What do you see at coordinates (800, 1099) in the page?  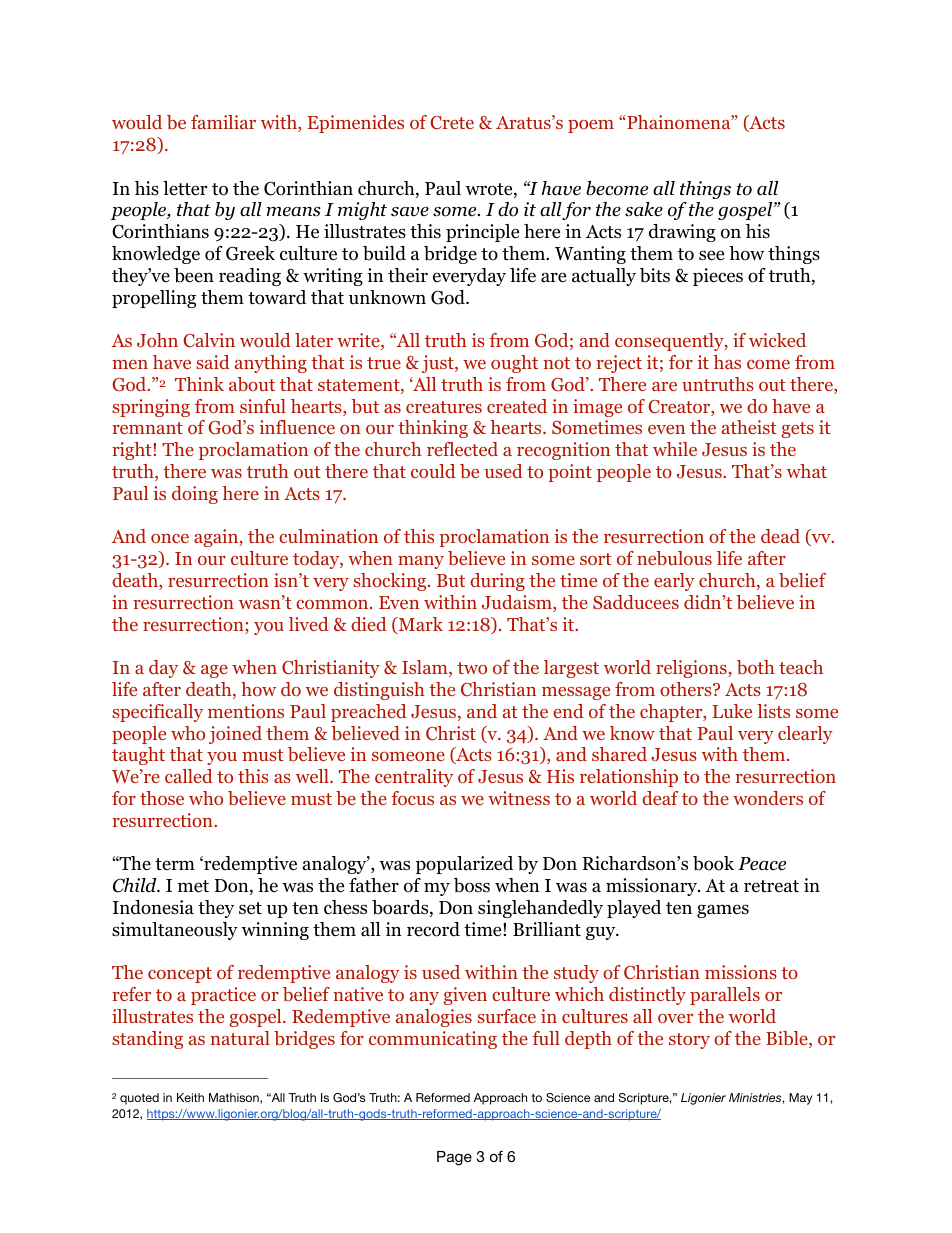 I see `May` at bounding box center [800, 1099].
